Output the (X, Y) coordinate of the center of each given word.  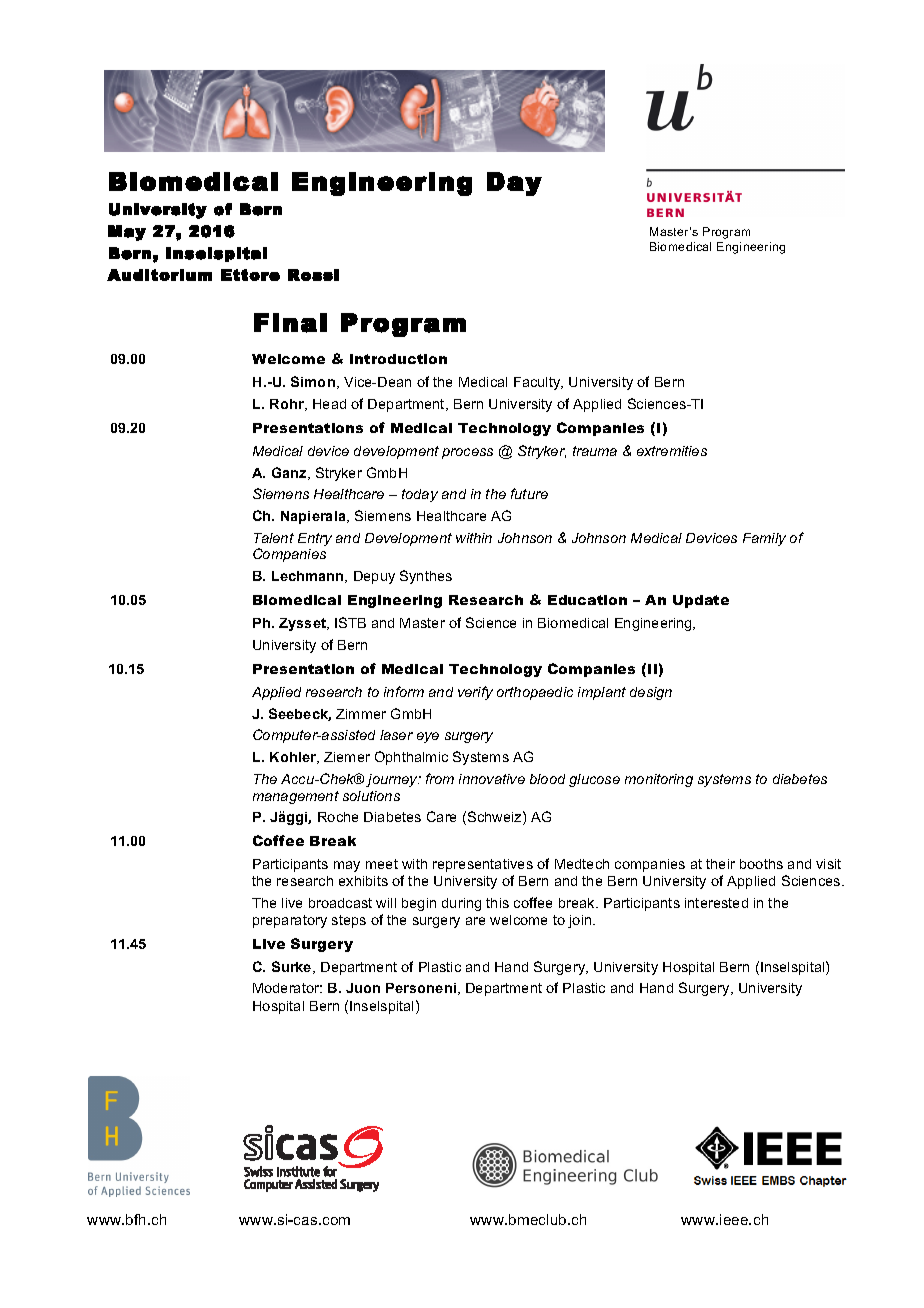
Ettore (250, 275)
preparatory (290, 921)
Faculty (538, 383)
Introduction (398, 359)
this (497, 903)
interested (716, 903)
